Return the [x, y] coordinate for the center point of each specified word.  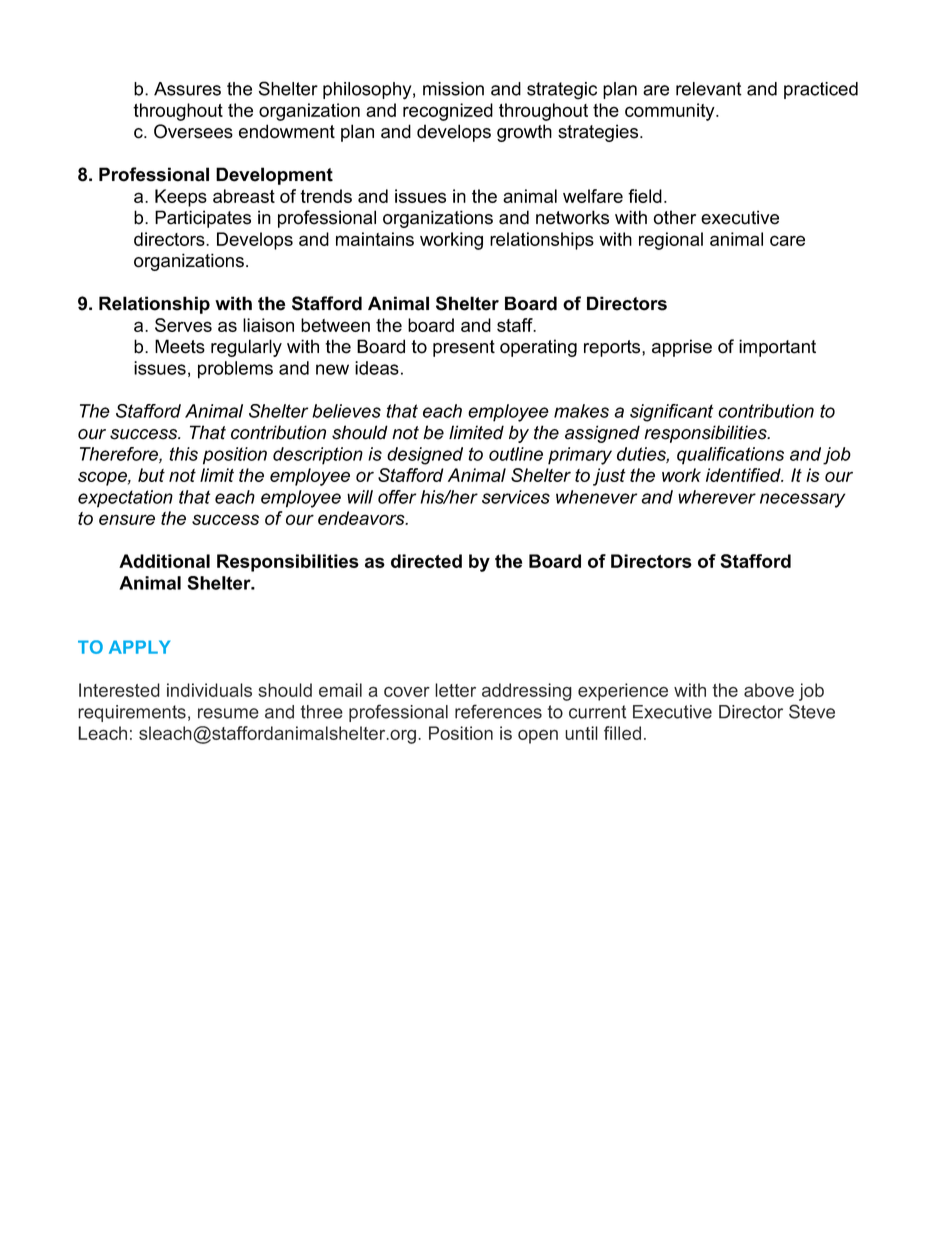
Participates [203, 219]
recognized [448, 112]
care [787, 240]
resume [228, 713]
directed [426, 561]
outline [516, 454]
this [183, 454]
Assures [187, 89]
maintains [375, 239]
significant [671, 413]
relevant [709, 89]
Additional [164, 561]
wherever [717, 497]
